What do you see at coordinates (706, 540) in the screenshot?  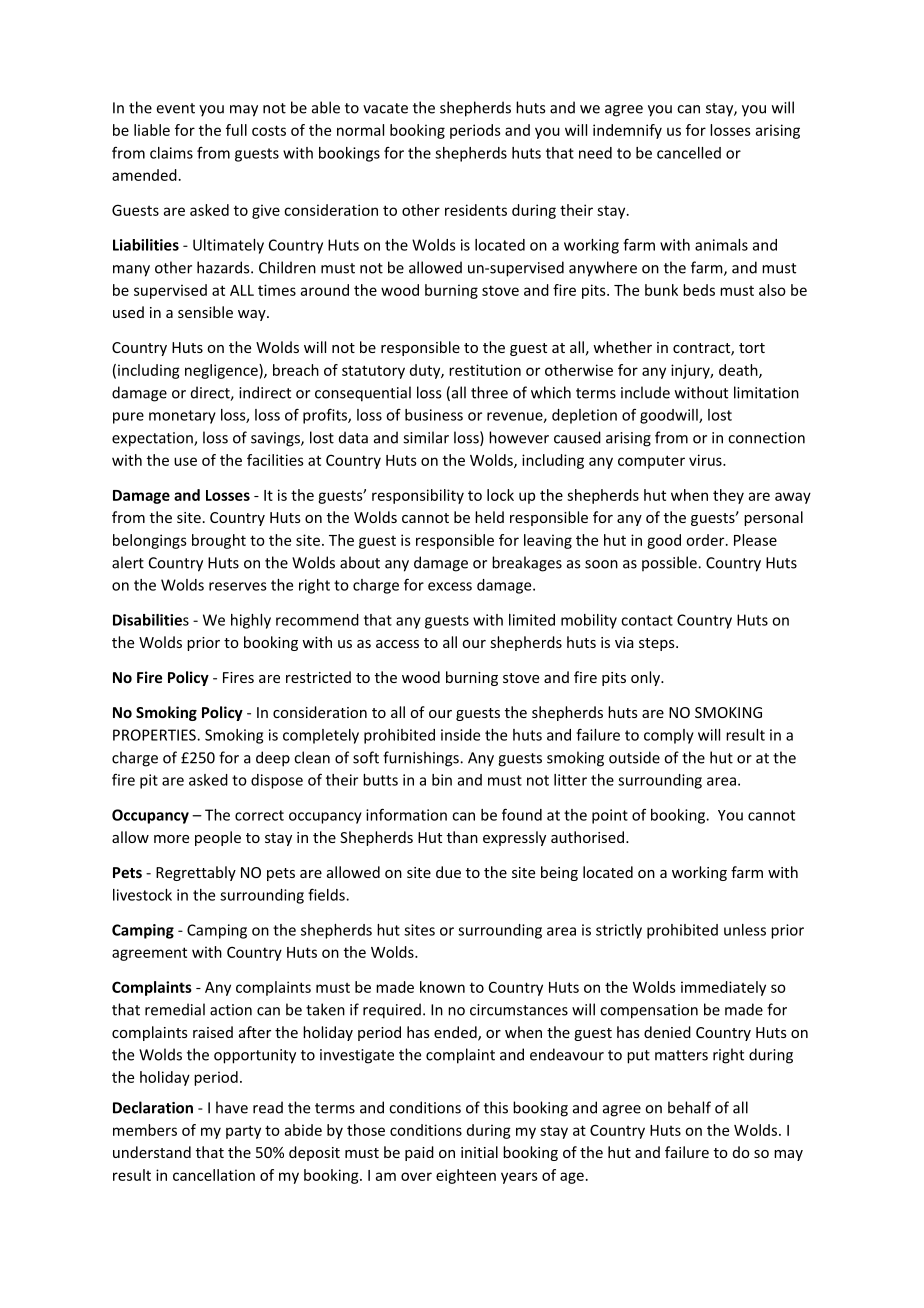 I see `order` at bounding box center [706, 540].
